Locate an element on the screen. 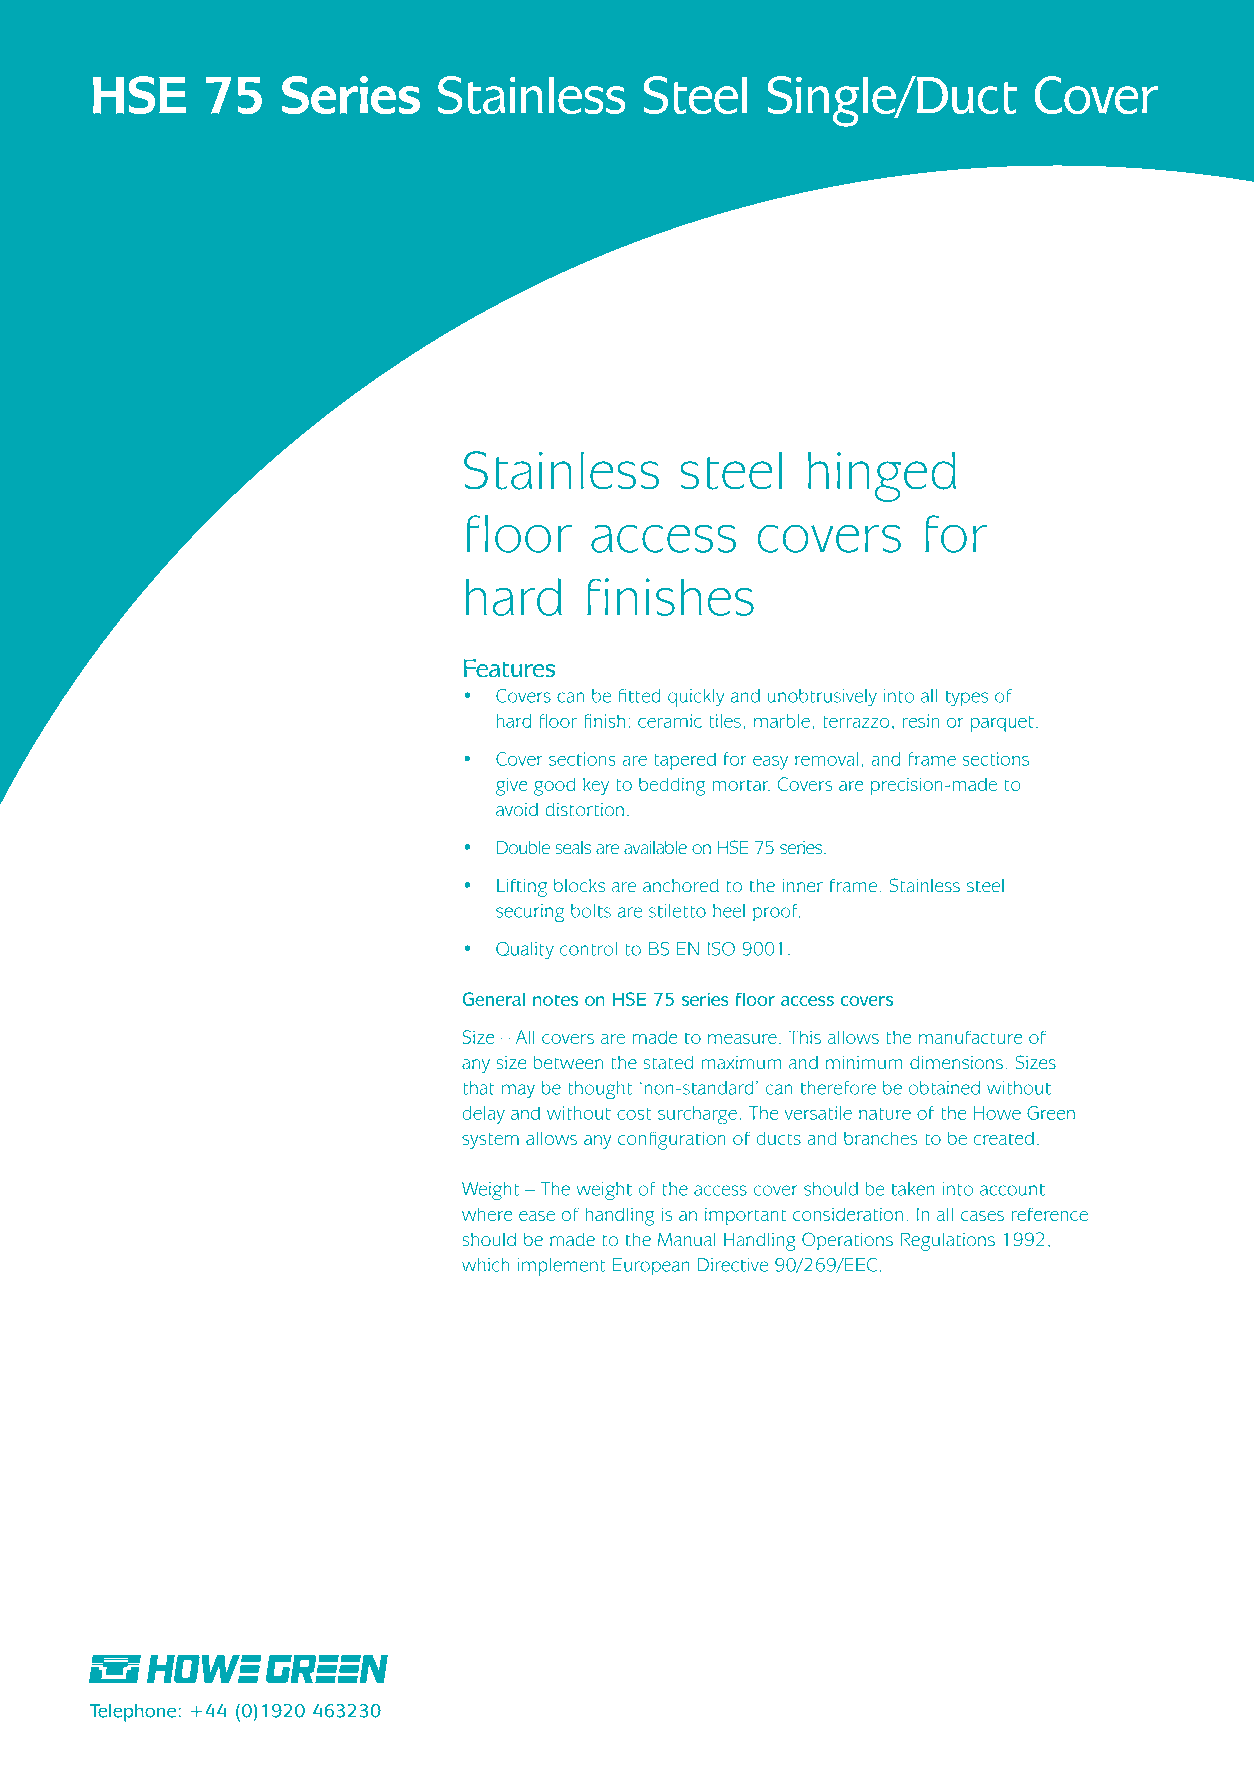 This screenshot has height=1774, width=1254. thought is located at coordinates (600, 1090).
